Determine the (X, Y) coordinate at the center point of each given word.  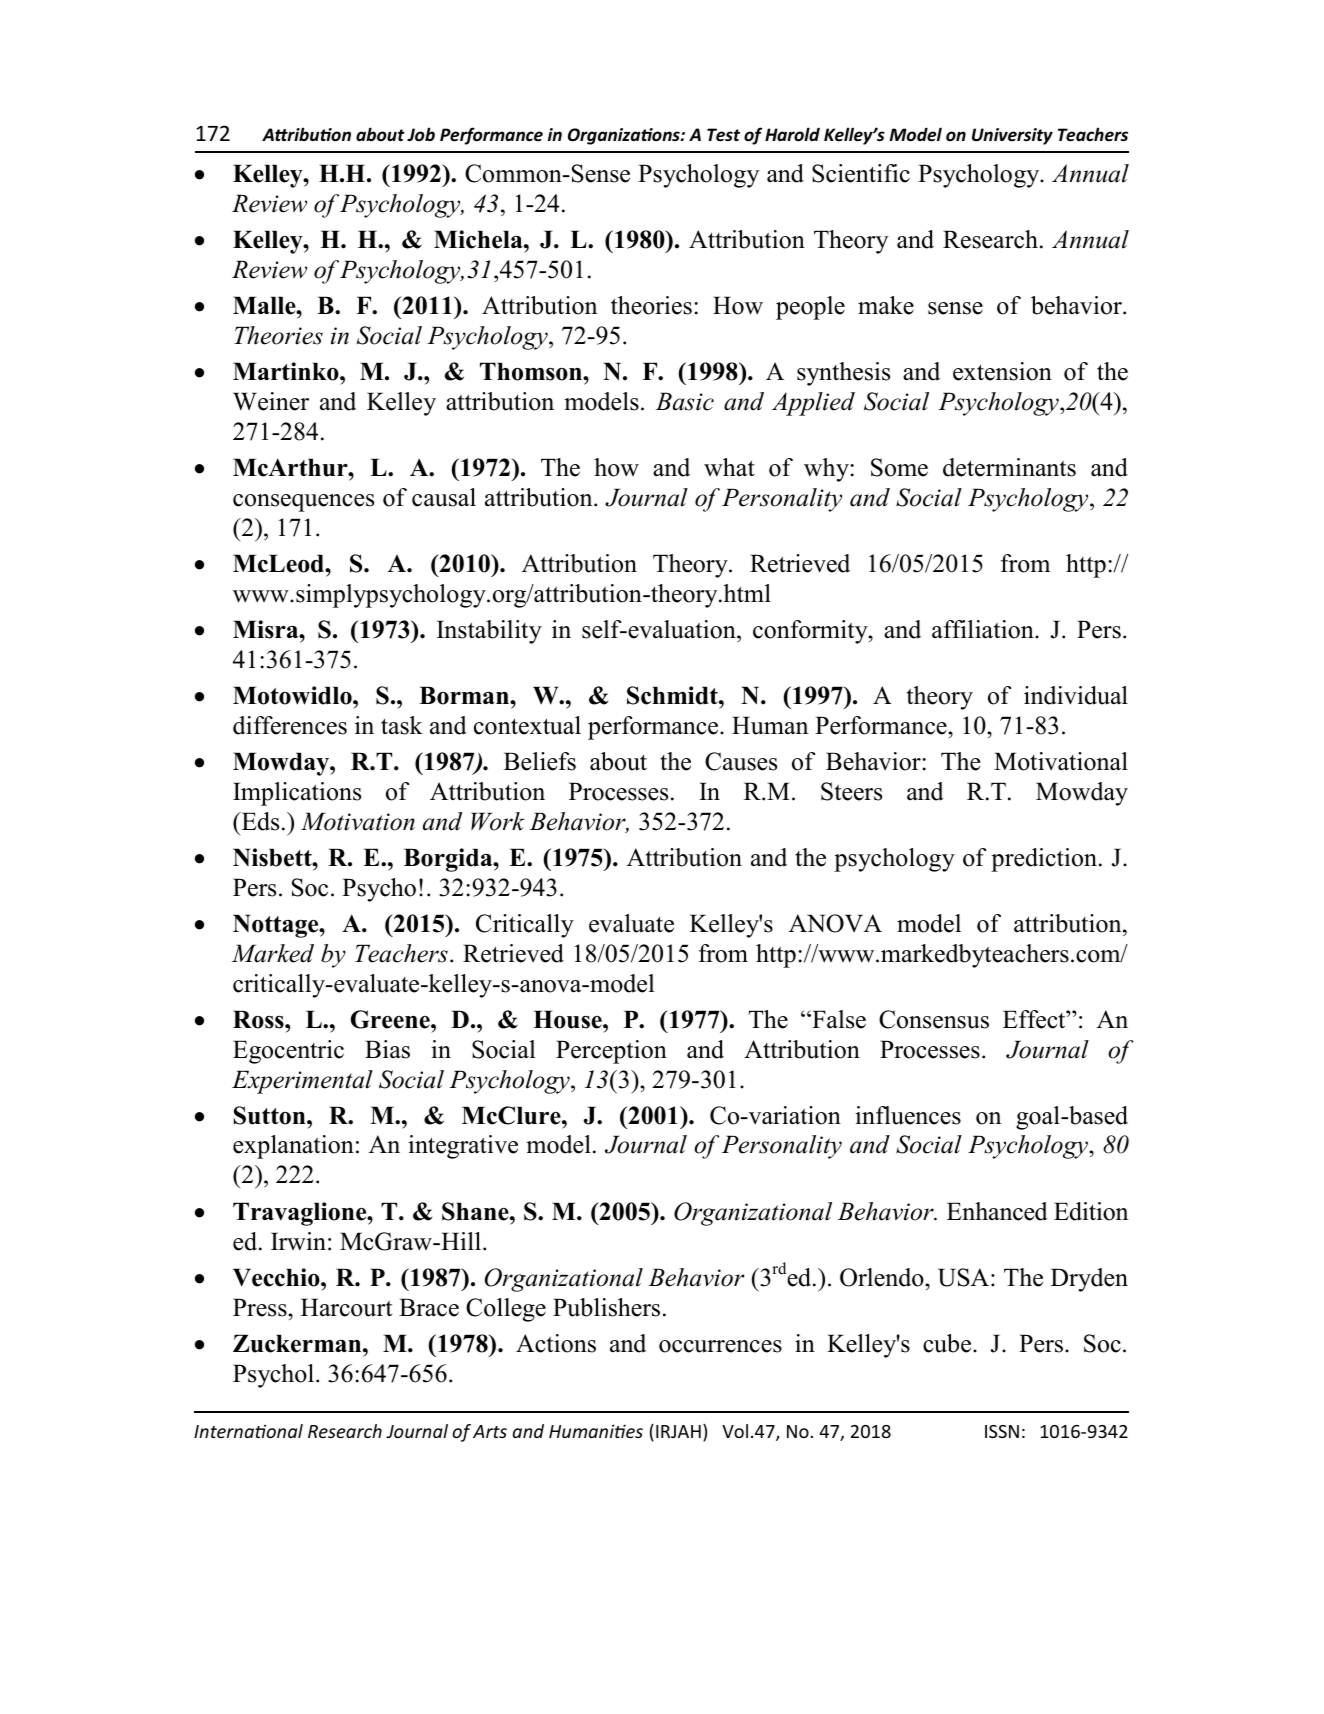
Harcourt (346, 1307)
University (1012, 136)
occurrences (720, 1346)
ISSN (1002, 1431)
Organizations (625, 136)
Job (421, 134)
